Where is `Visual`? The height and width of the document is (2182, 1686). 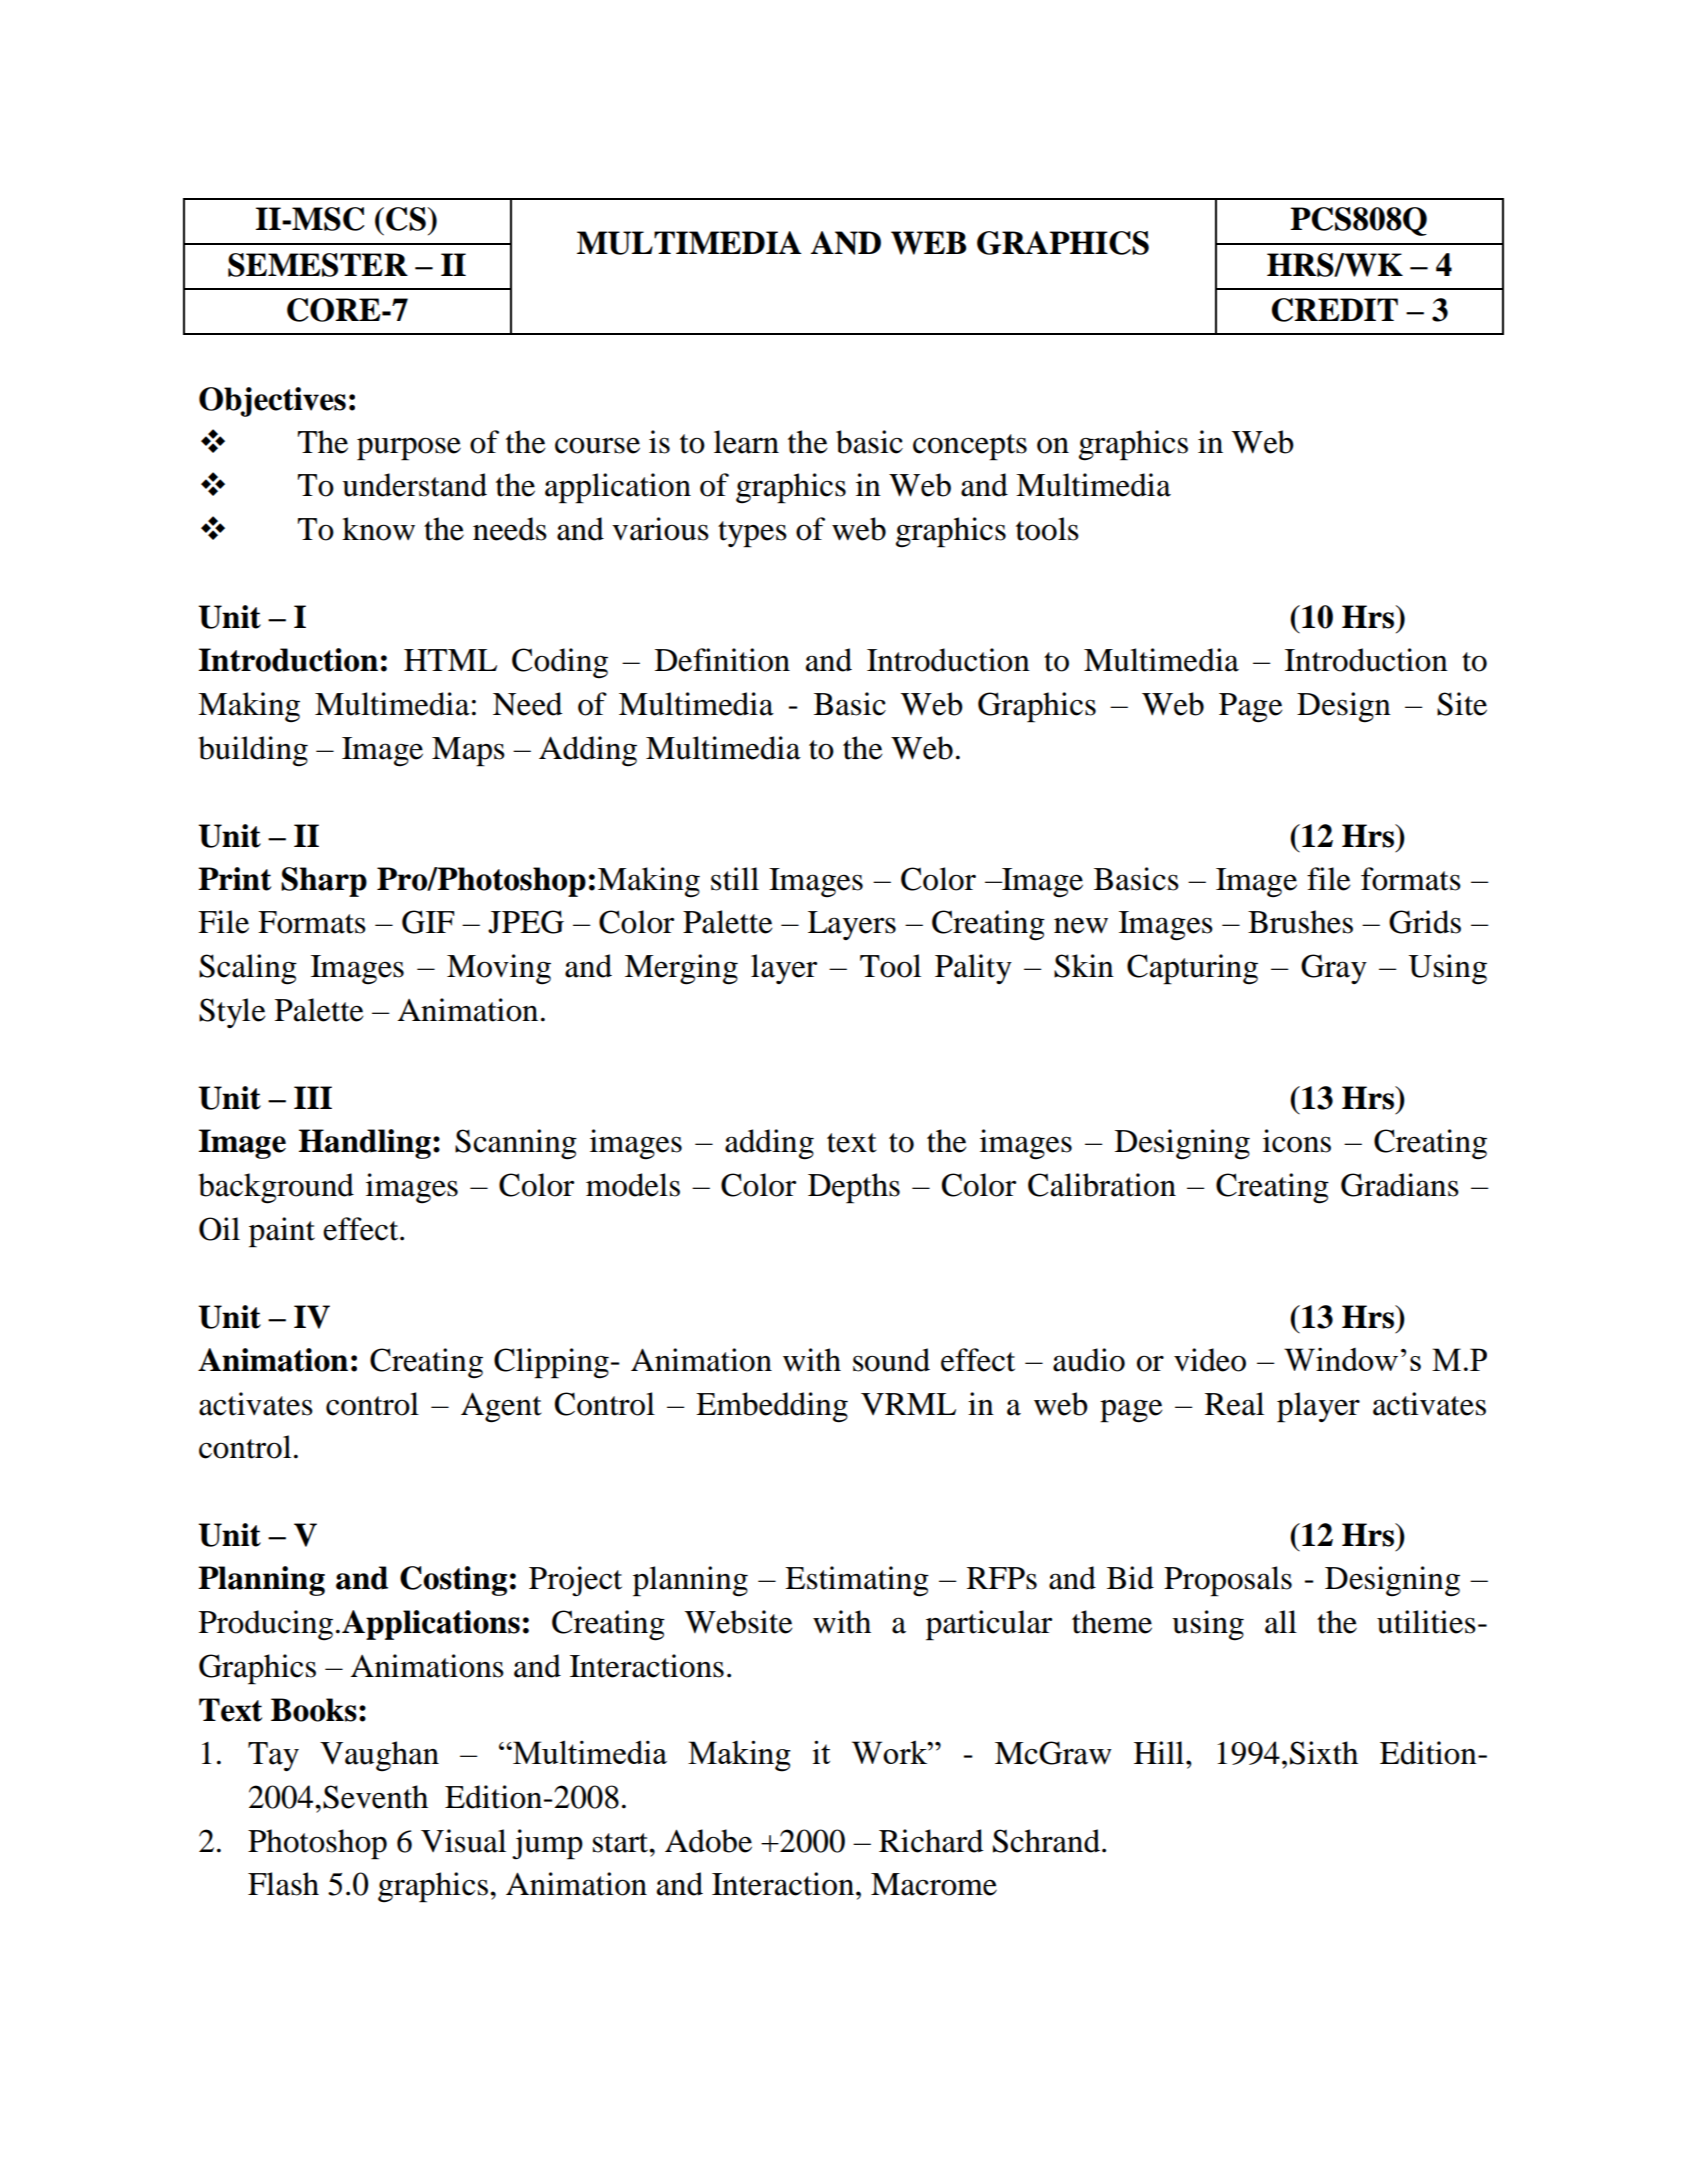 Visual is located at coordinates (463, 1841).
